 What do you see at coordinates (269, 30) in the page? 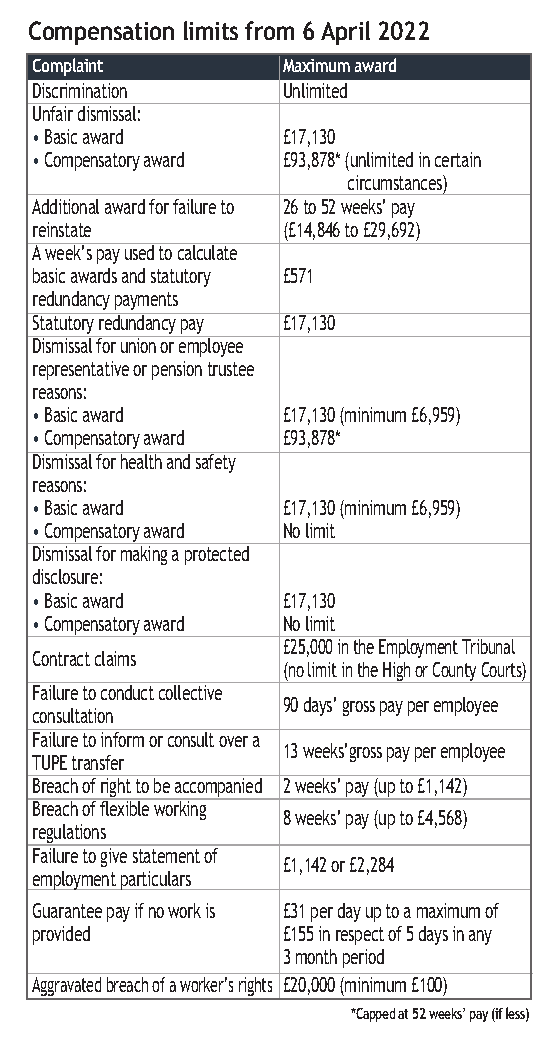
I see `from` at bounding box center [269, 30].
